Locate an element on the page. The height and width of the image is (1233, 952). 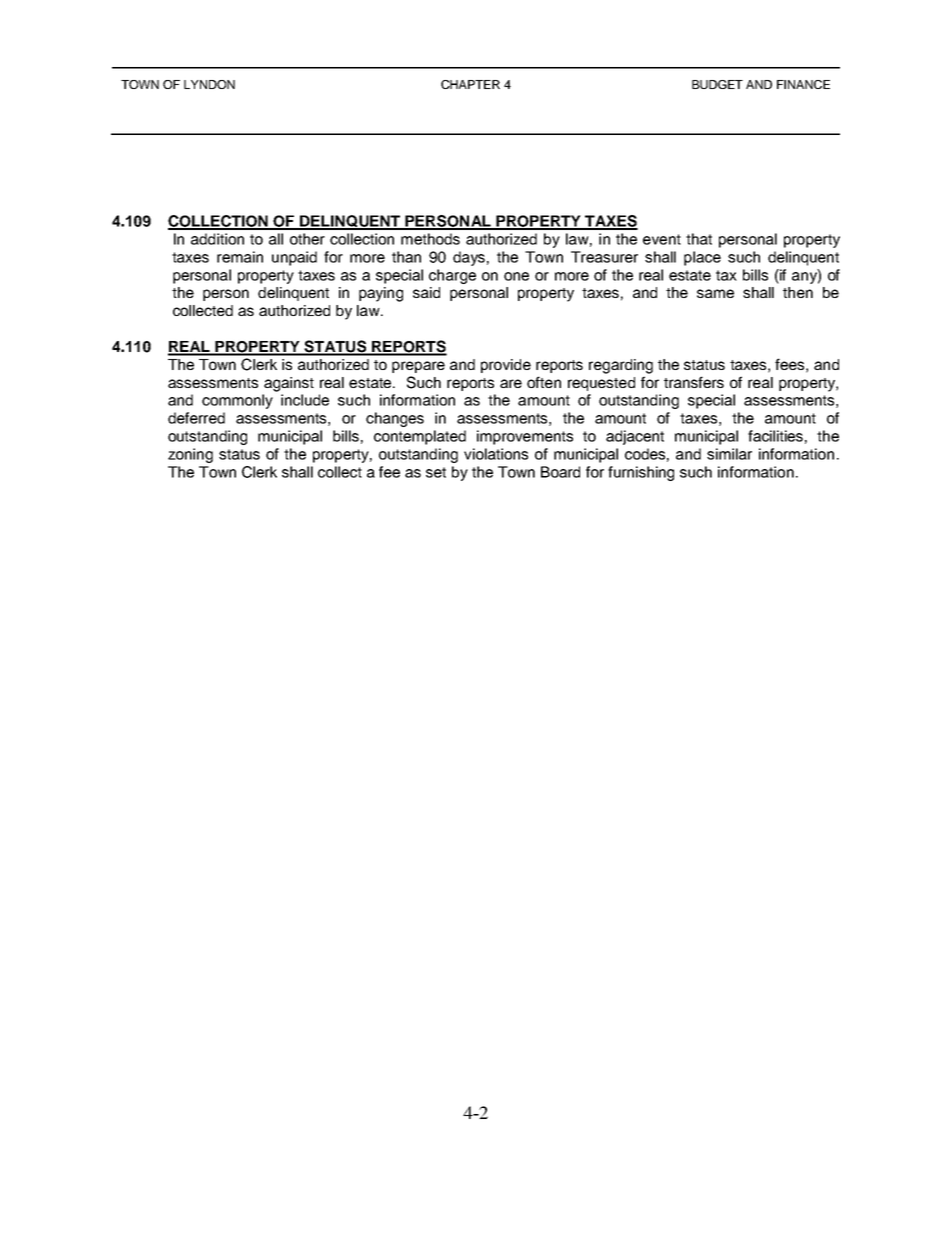
other is located at coordinates (307, 239).
